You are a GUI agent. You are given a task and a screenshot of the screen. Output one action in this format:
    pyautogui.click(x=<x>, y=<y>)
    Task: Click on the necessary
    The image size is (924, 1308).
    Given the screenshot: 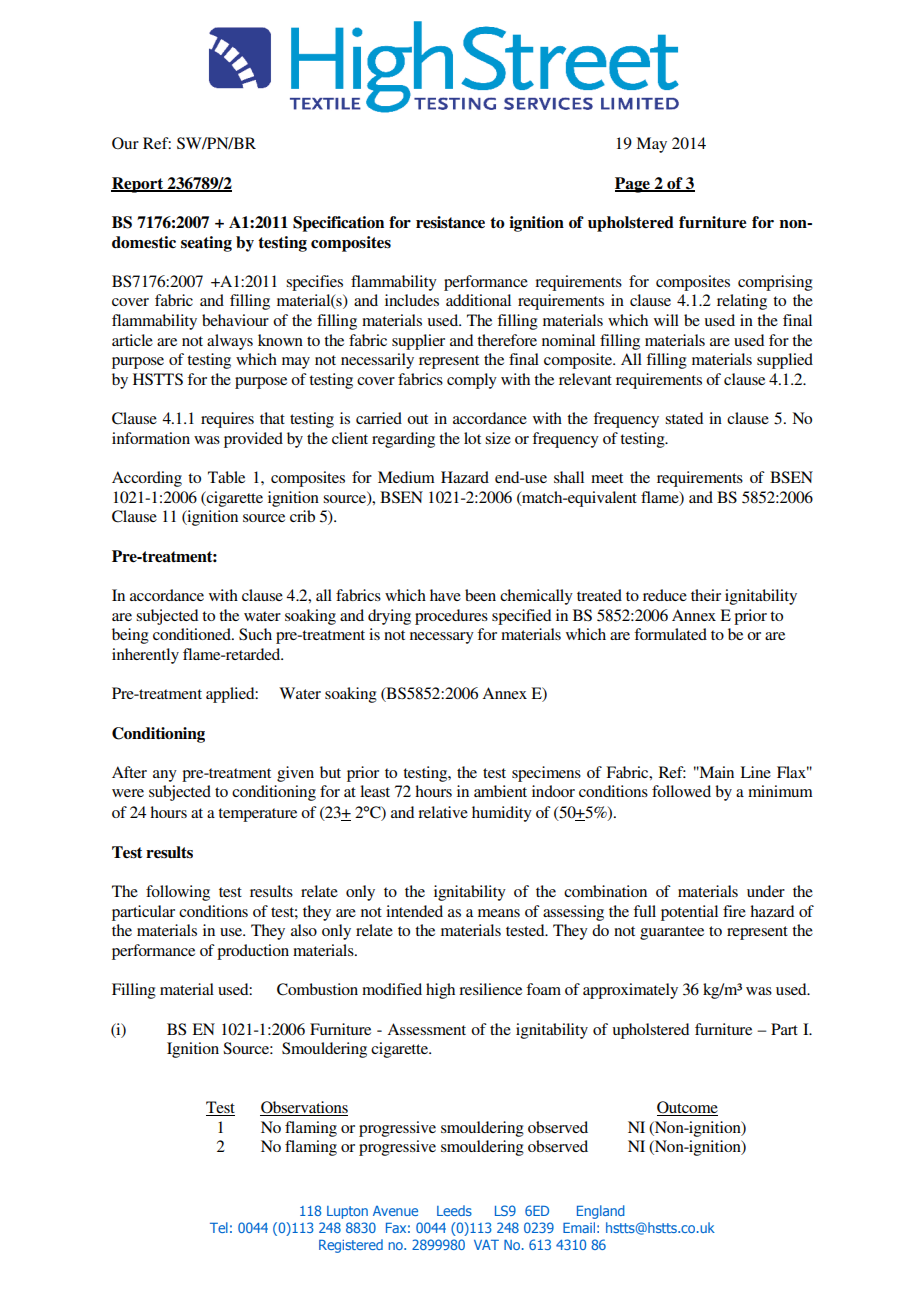 What is the action you would take?
    pyautogui.click(x=442, y=638)
